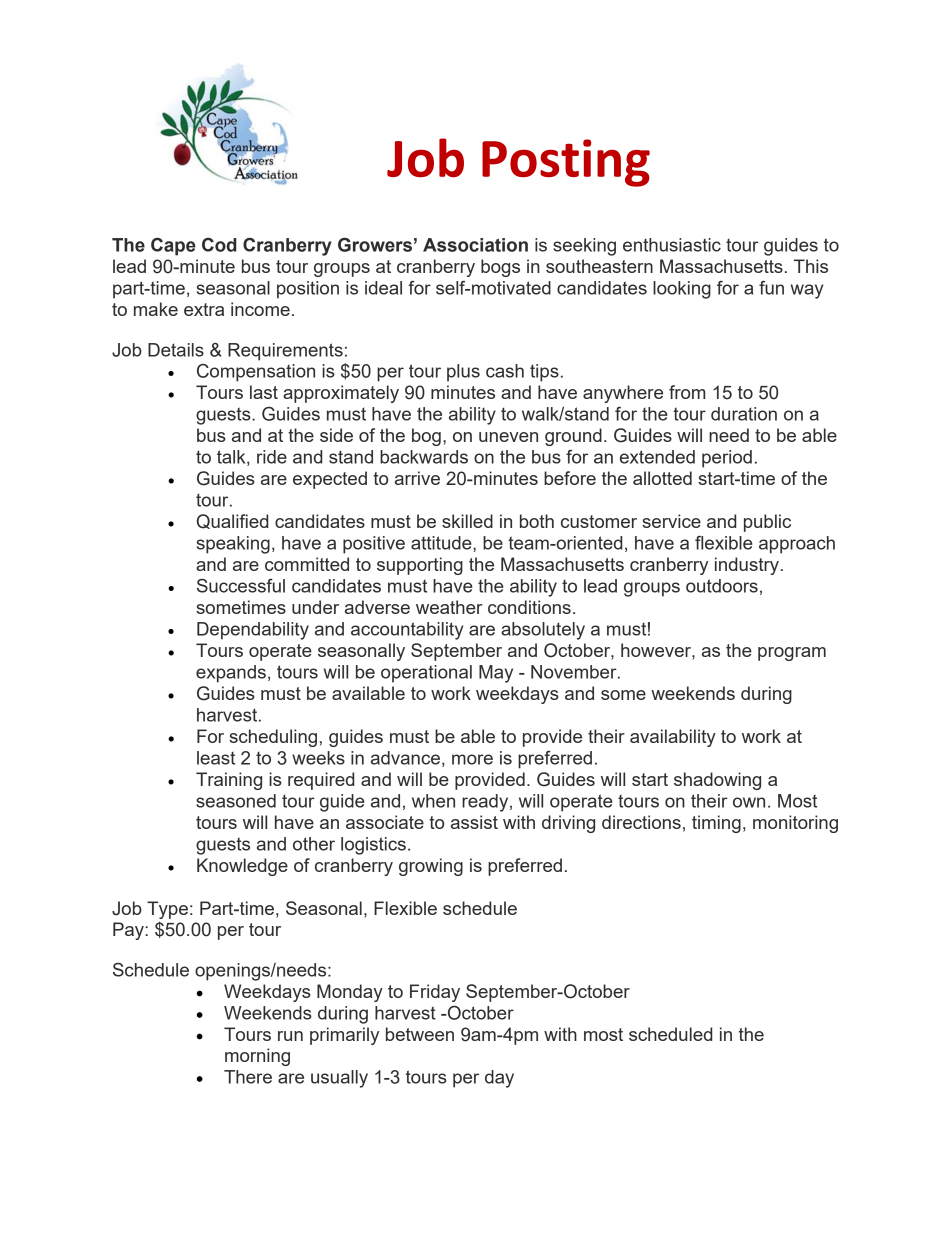 The height and width of the screenshot is (1233, 952). What do you see at coordinates (449, 607) in the screenshot?
I see `weather` at bounding box center [449, 607].
